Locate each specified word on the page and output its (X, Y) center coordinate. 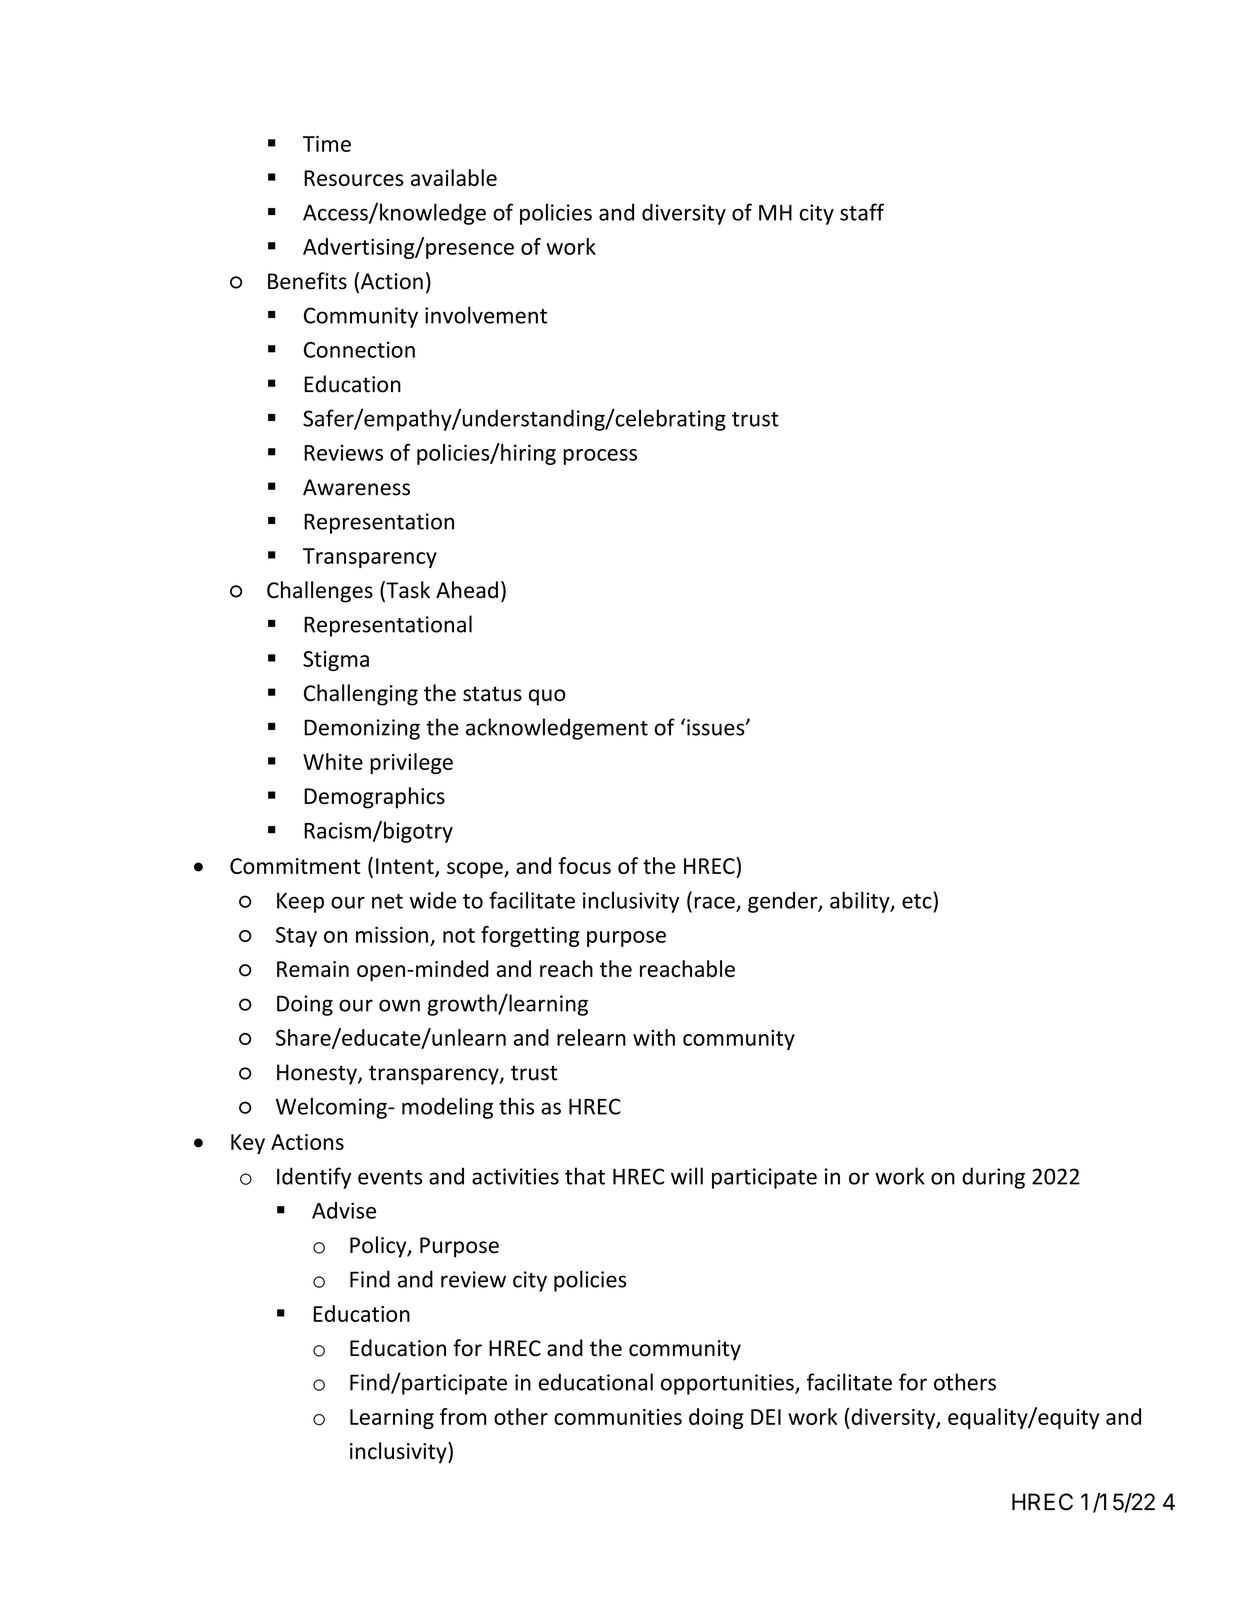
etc (918, 900)
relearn (591, 1037)
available (454, 177)
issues (717, 727)
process (600, 457)
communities (618, 1417)
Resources (354, 178)
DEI (766, 1417)
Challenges (320, 592)
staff (862, 212)
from (463, 1416)
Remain (313, 969)
